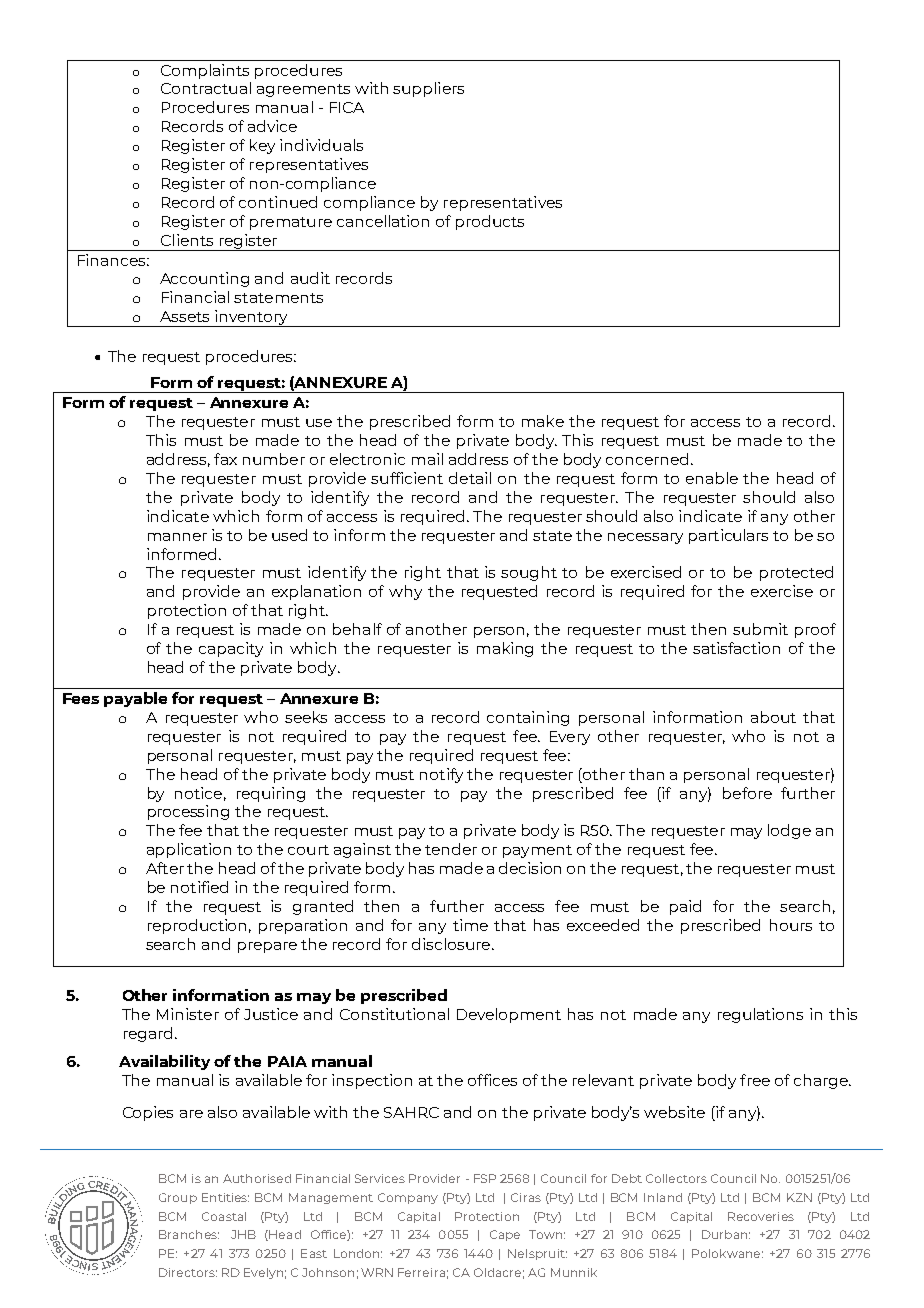 The height and width of the screenshot is (1308, 924). What do you see at coordinates (206, 88) in the screenshot?
I see `Contractual` at bounding box center [206, 88].
